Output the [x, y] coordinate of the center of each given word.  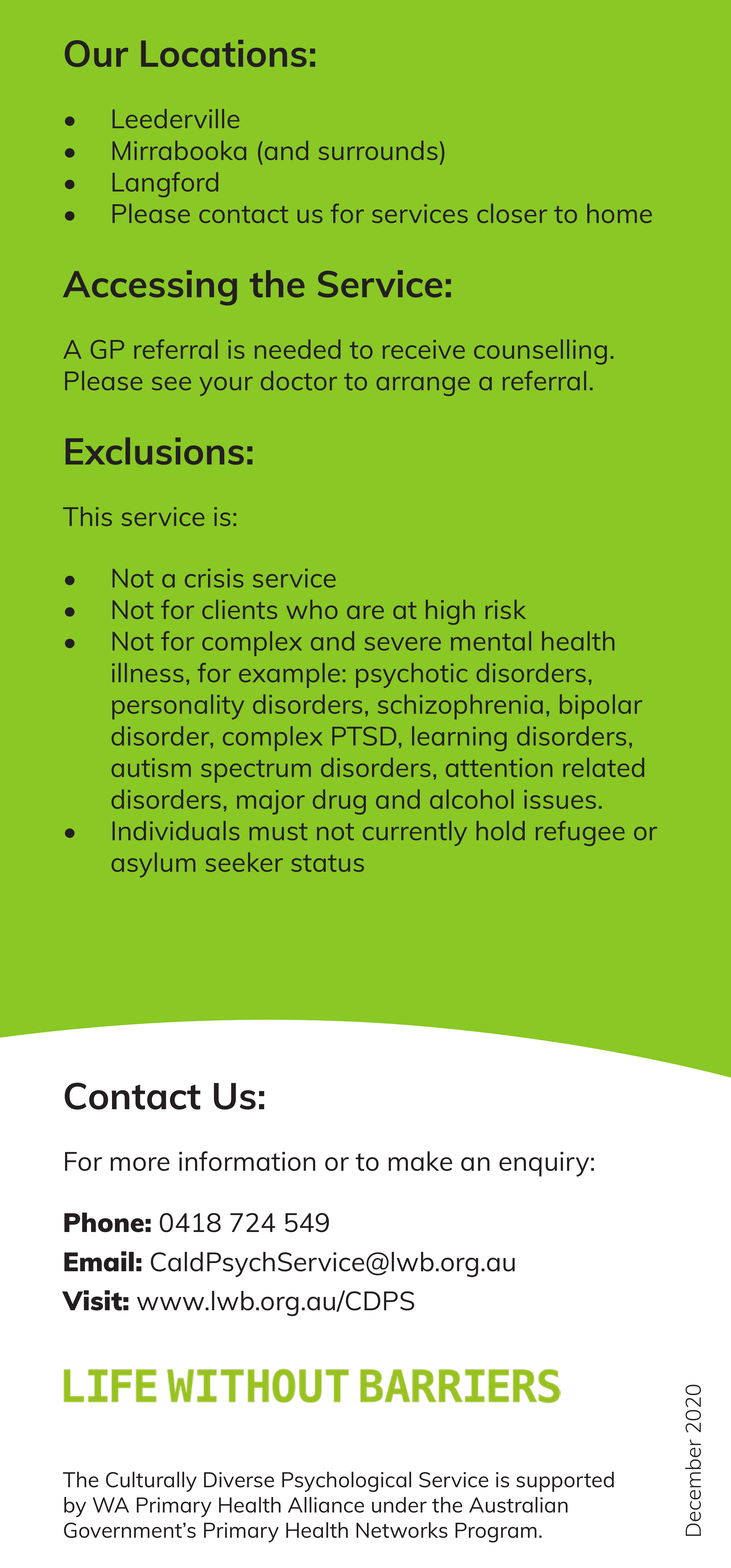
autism [151, 767]
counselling [540, 352]
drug [339, 802]
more [140, 1164]
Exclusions [155, 451]
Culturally [151, 1481]
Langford [165, 184]
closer [512, 213]
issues [560, 799]
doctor [299, 380]
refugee [580, 833]
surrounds [378, 150]
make [420, 1161]
